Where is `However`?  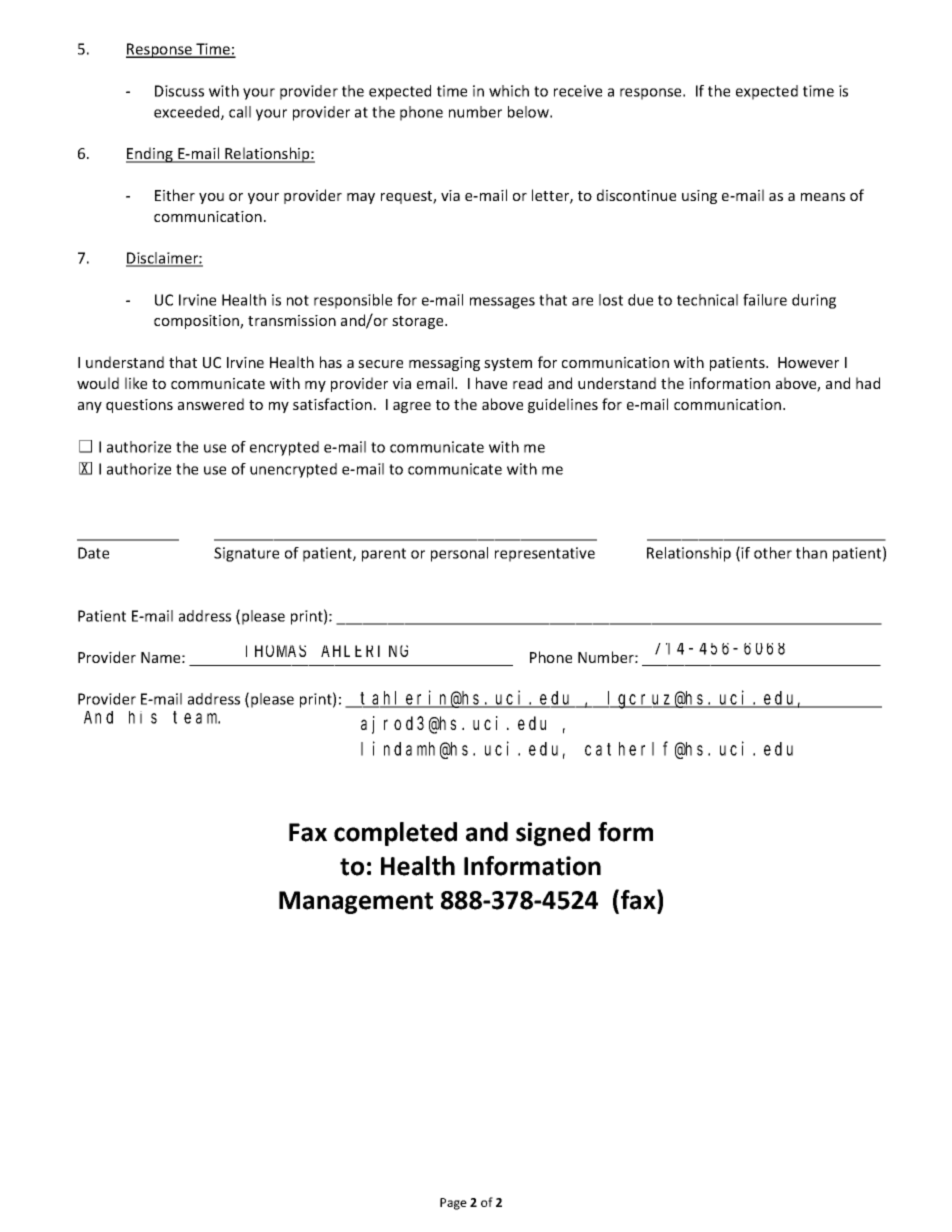
However is located at coordinates (808, 362).
